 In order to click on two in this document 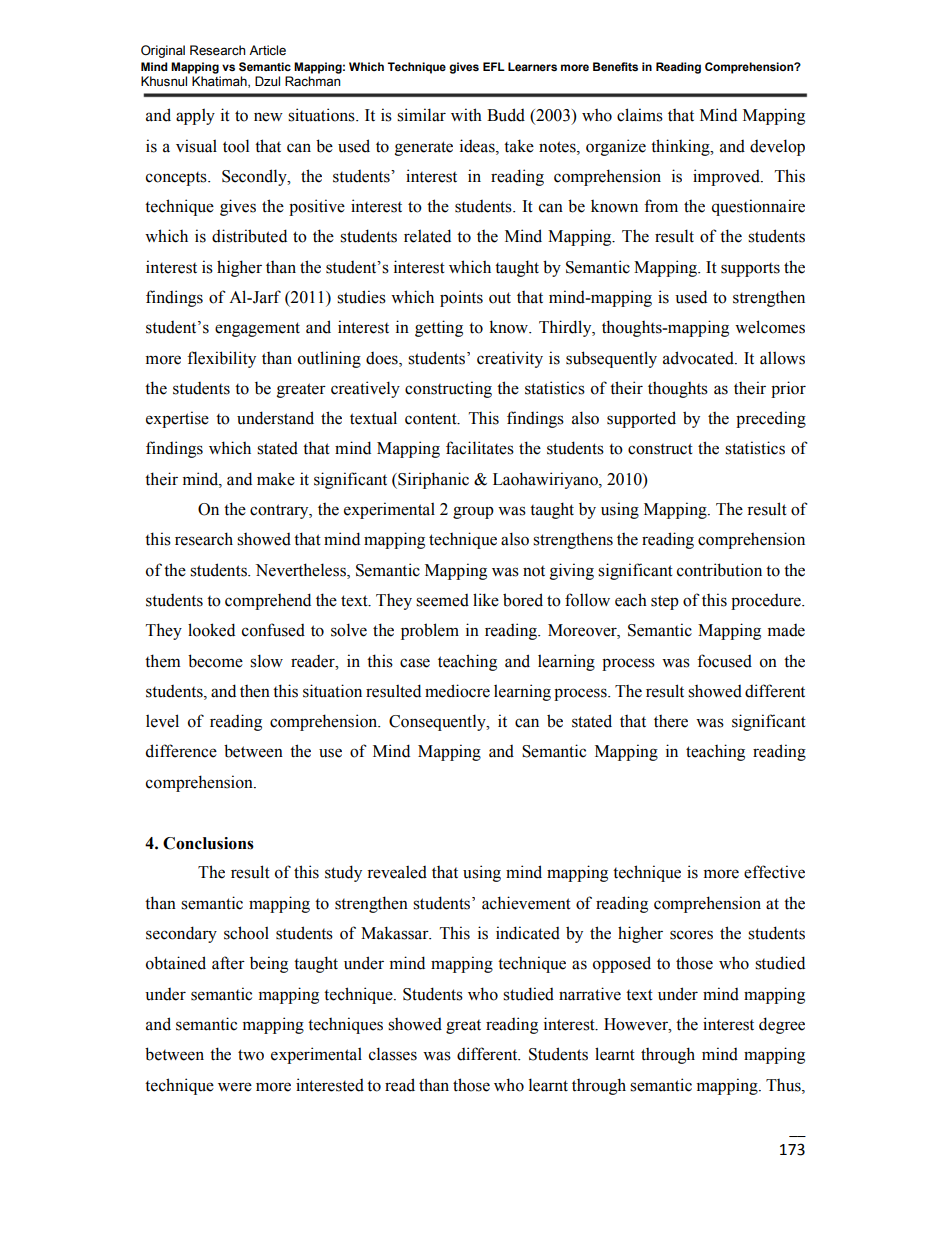, I will do `click(251, 1055)`.
